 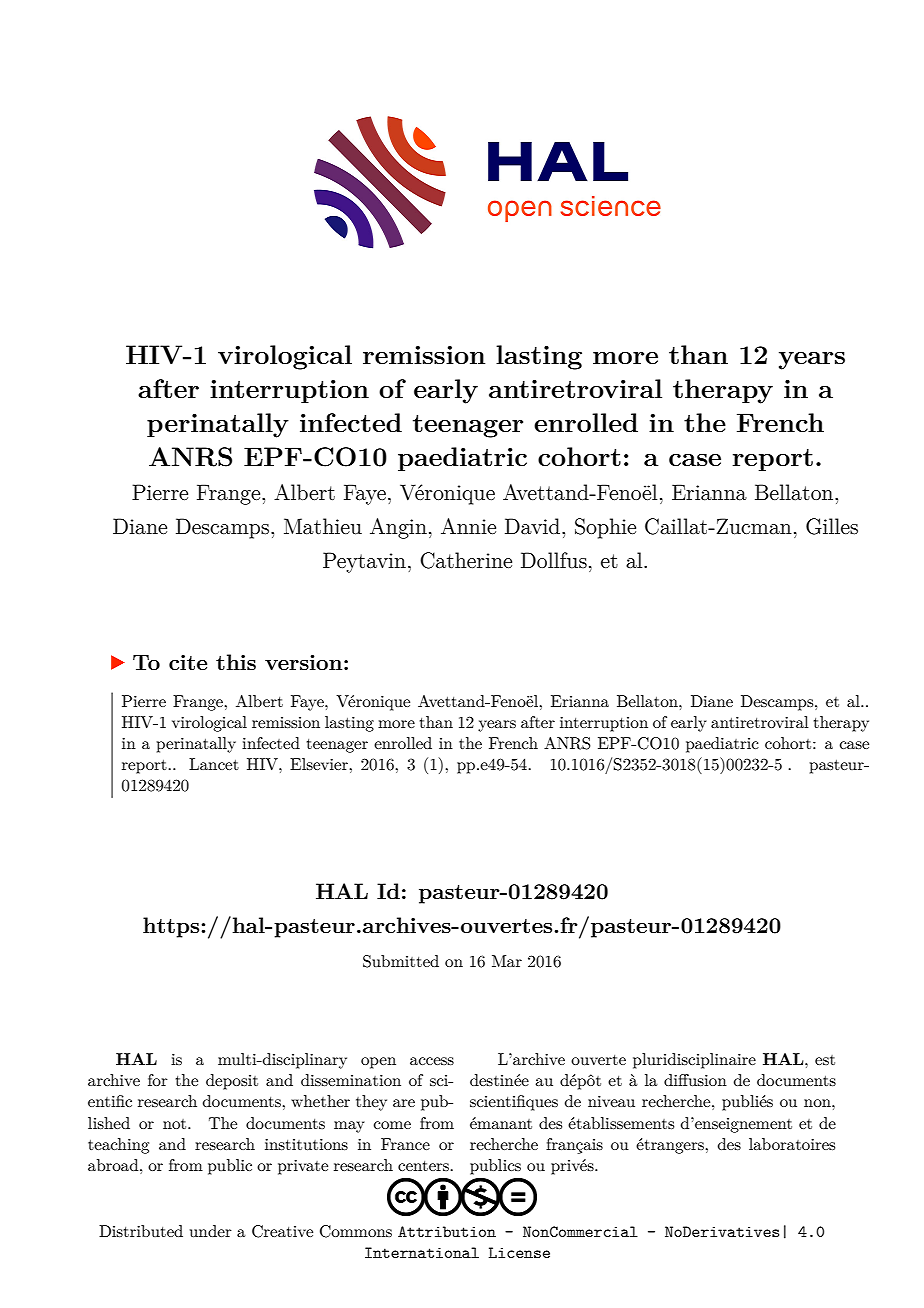 I want to click on under, so click(x=211, y=1231).
